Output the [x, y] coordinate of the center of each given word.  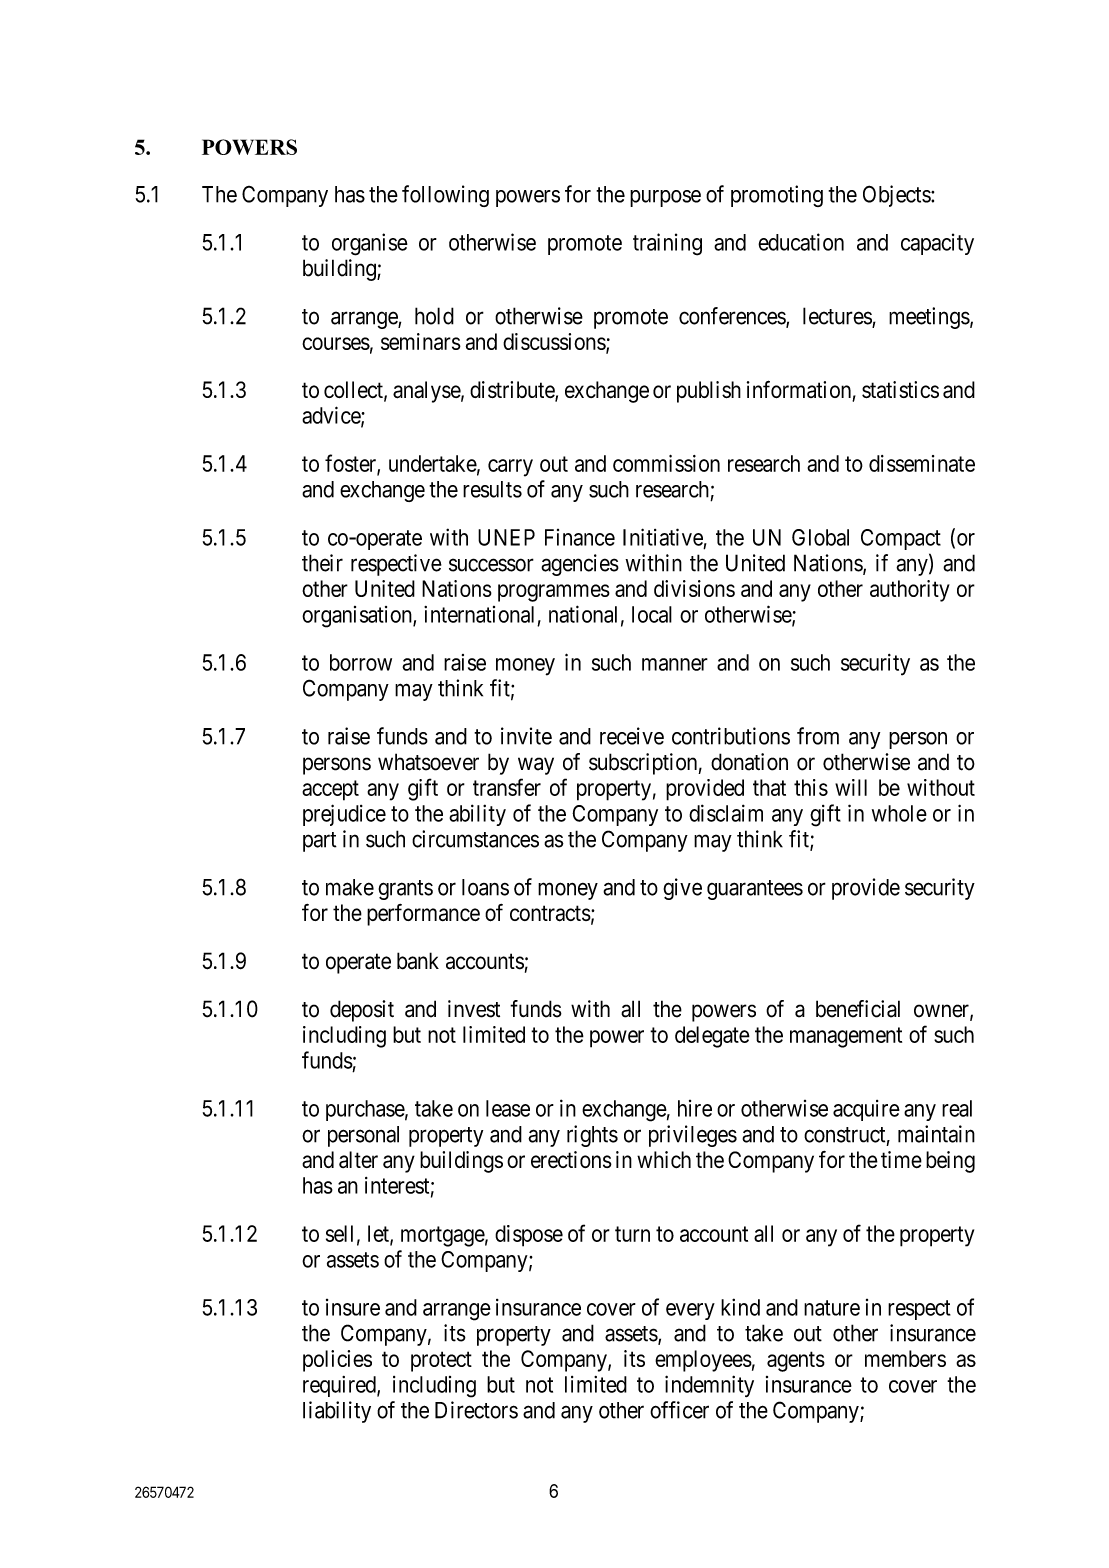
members [905, 1358]
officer [679, 1410]
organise [370, 244]
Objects [897, 196]
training [667, 244]
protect [441, 1361]
